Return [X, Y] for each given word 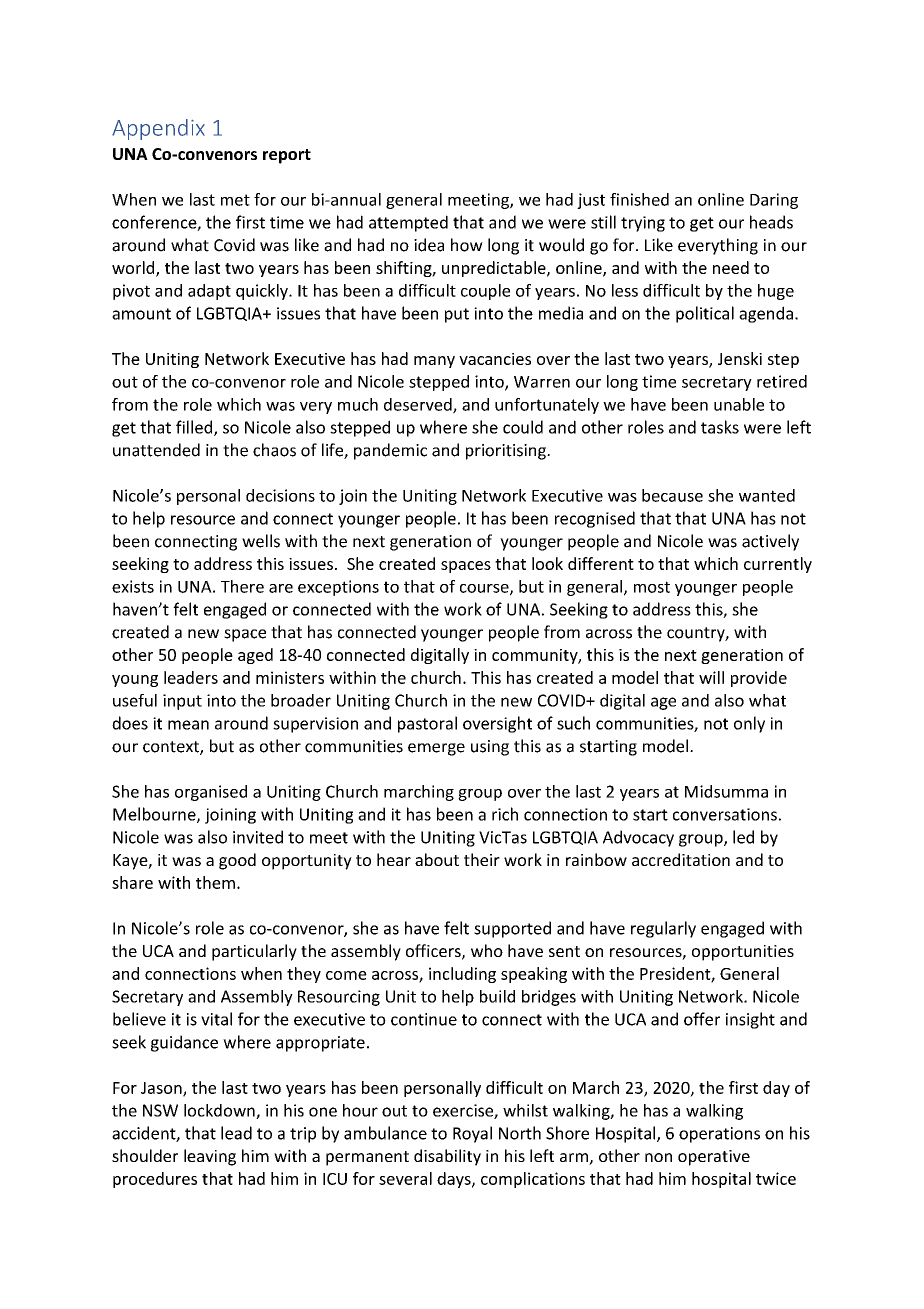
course [485, 589]
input [182, 702]
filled [195, 428]
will [711, 677]
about [437, 859]
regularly [663, 929]
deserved [419, 405]
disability [447, 1157]
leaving [210, 1157]
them [215, 882]
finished [639, 199]
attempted [408, 223]
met [235, 200]
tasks [720, 427]
